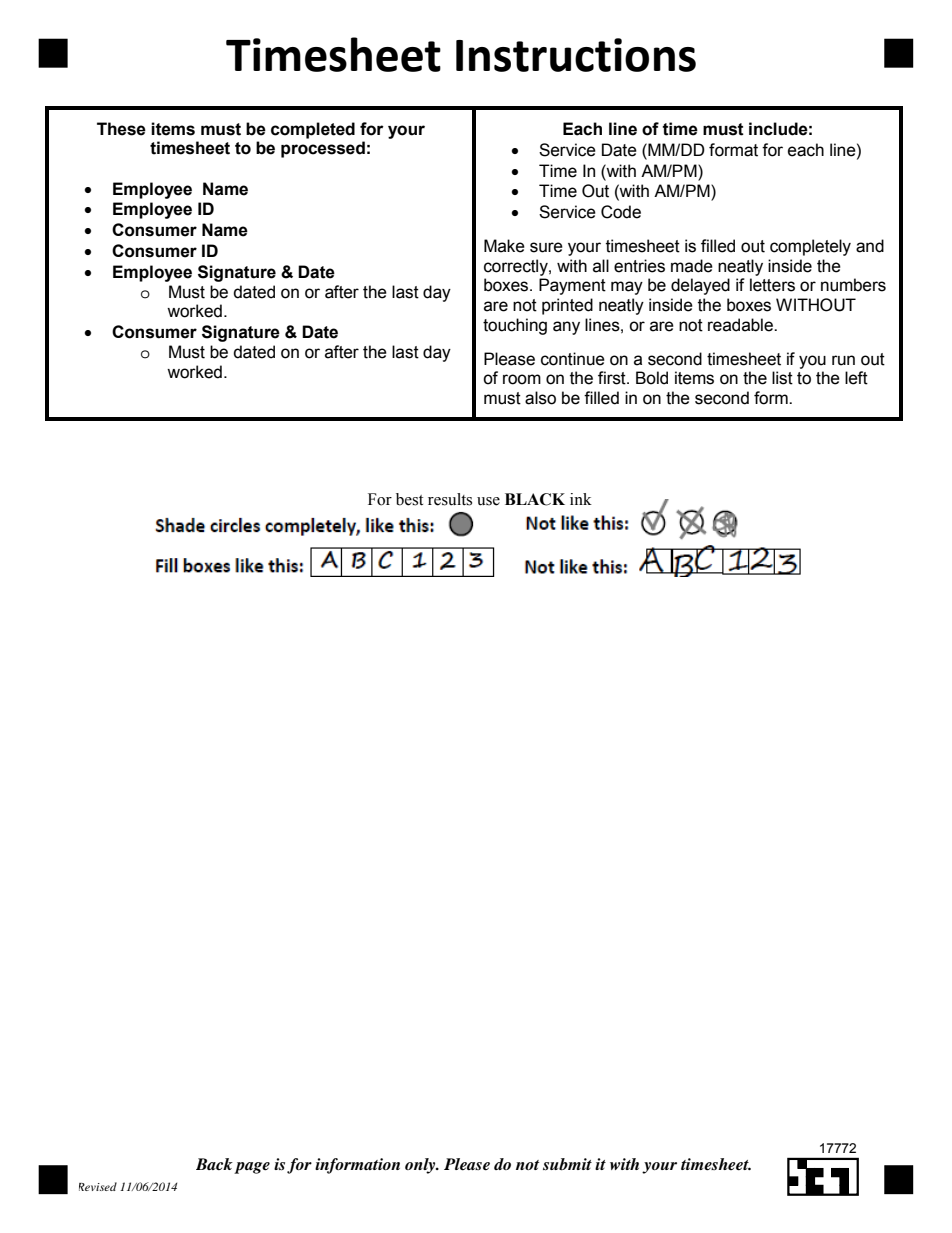 The width and height of the screenshot is (952, 1233). I want to click on results, so click(450, 499).
